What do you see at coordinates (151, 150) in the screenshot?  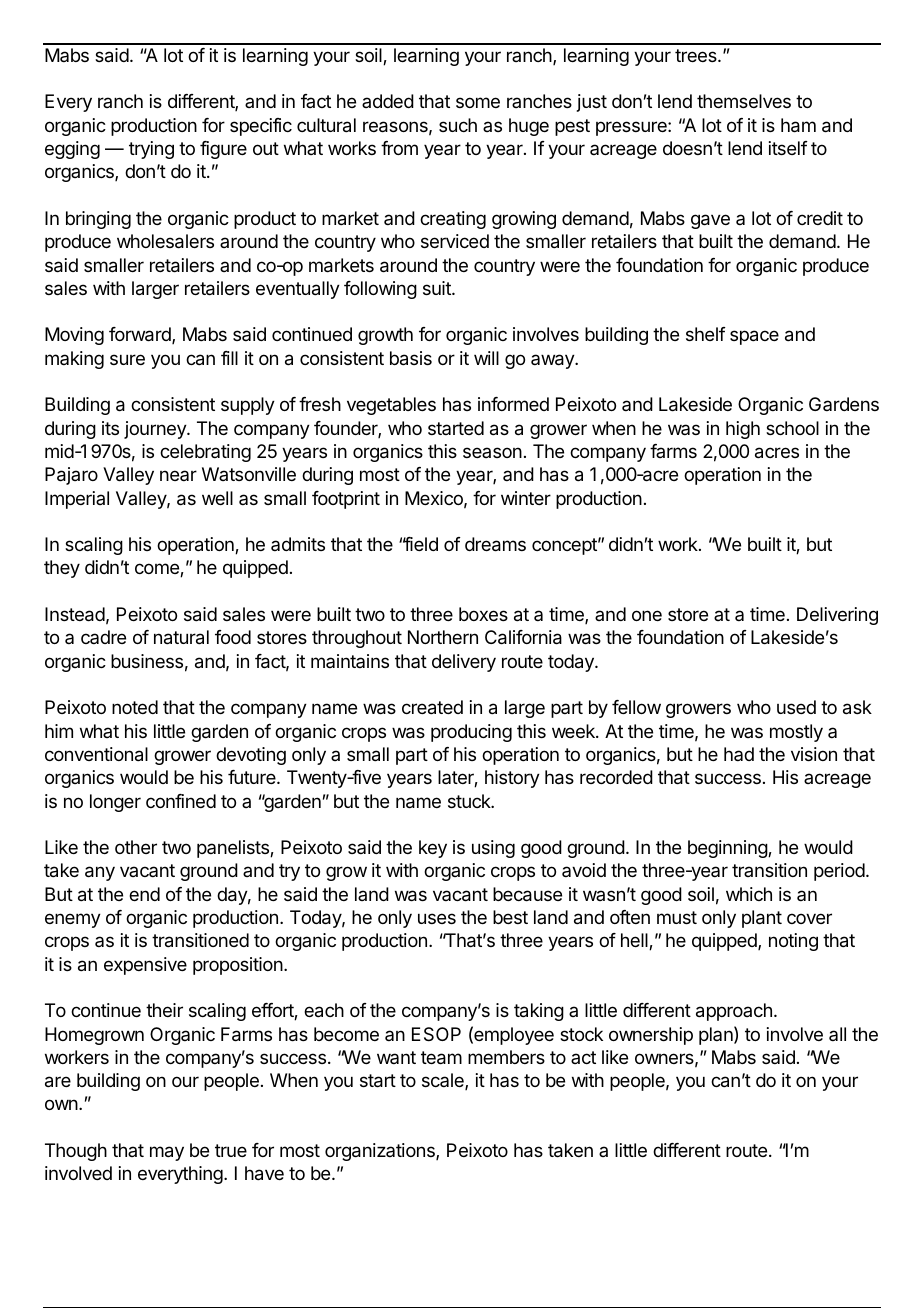 I see `trying` at bounding box center [151, 150].
